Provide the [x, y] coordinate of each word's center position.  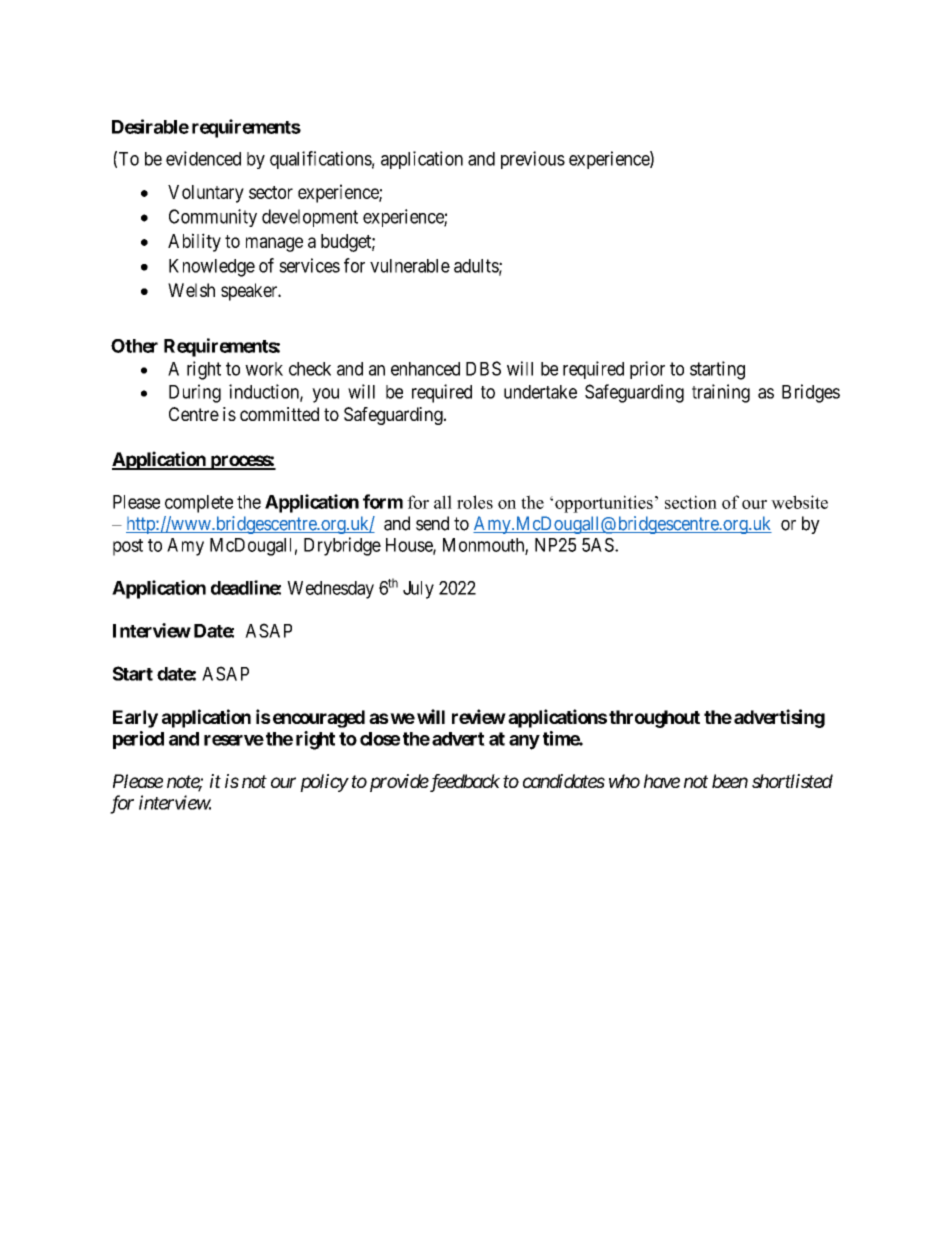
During [195, 393]
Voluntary [206, 194]
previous [533, 160]
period [138, 740]
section [691, 502]
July [418, 590]
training [721, 393]
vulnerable [410, 266]
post [128, 547]
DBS [483, 368]
